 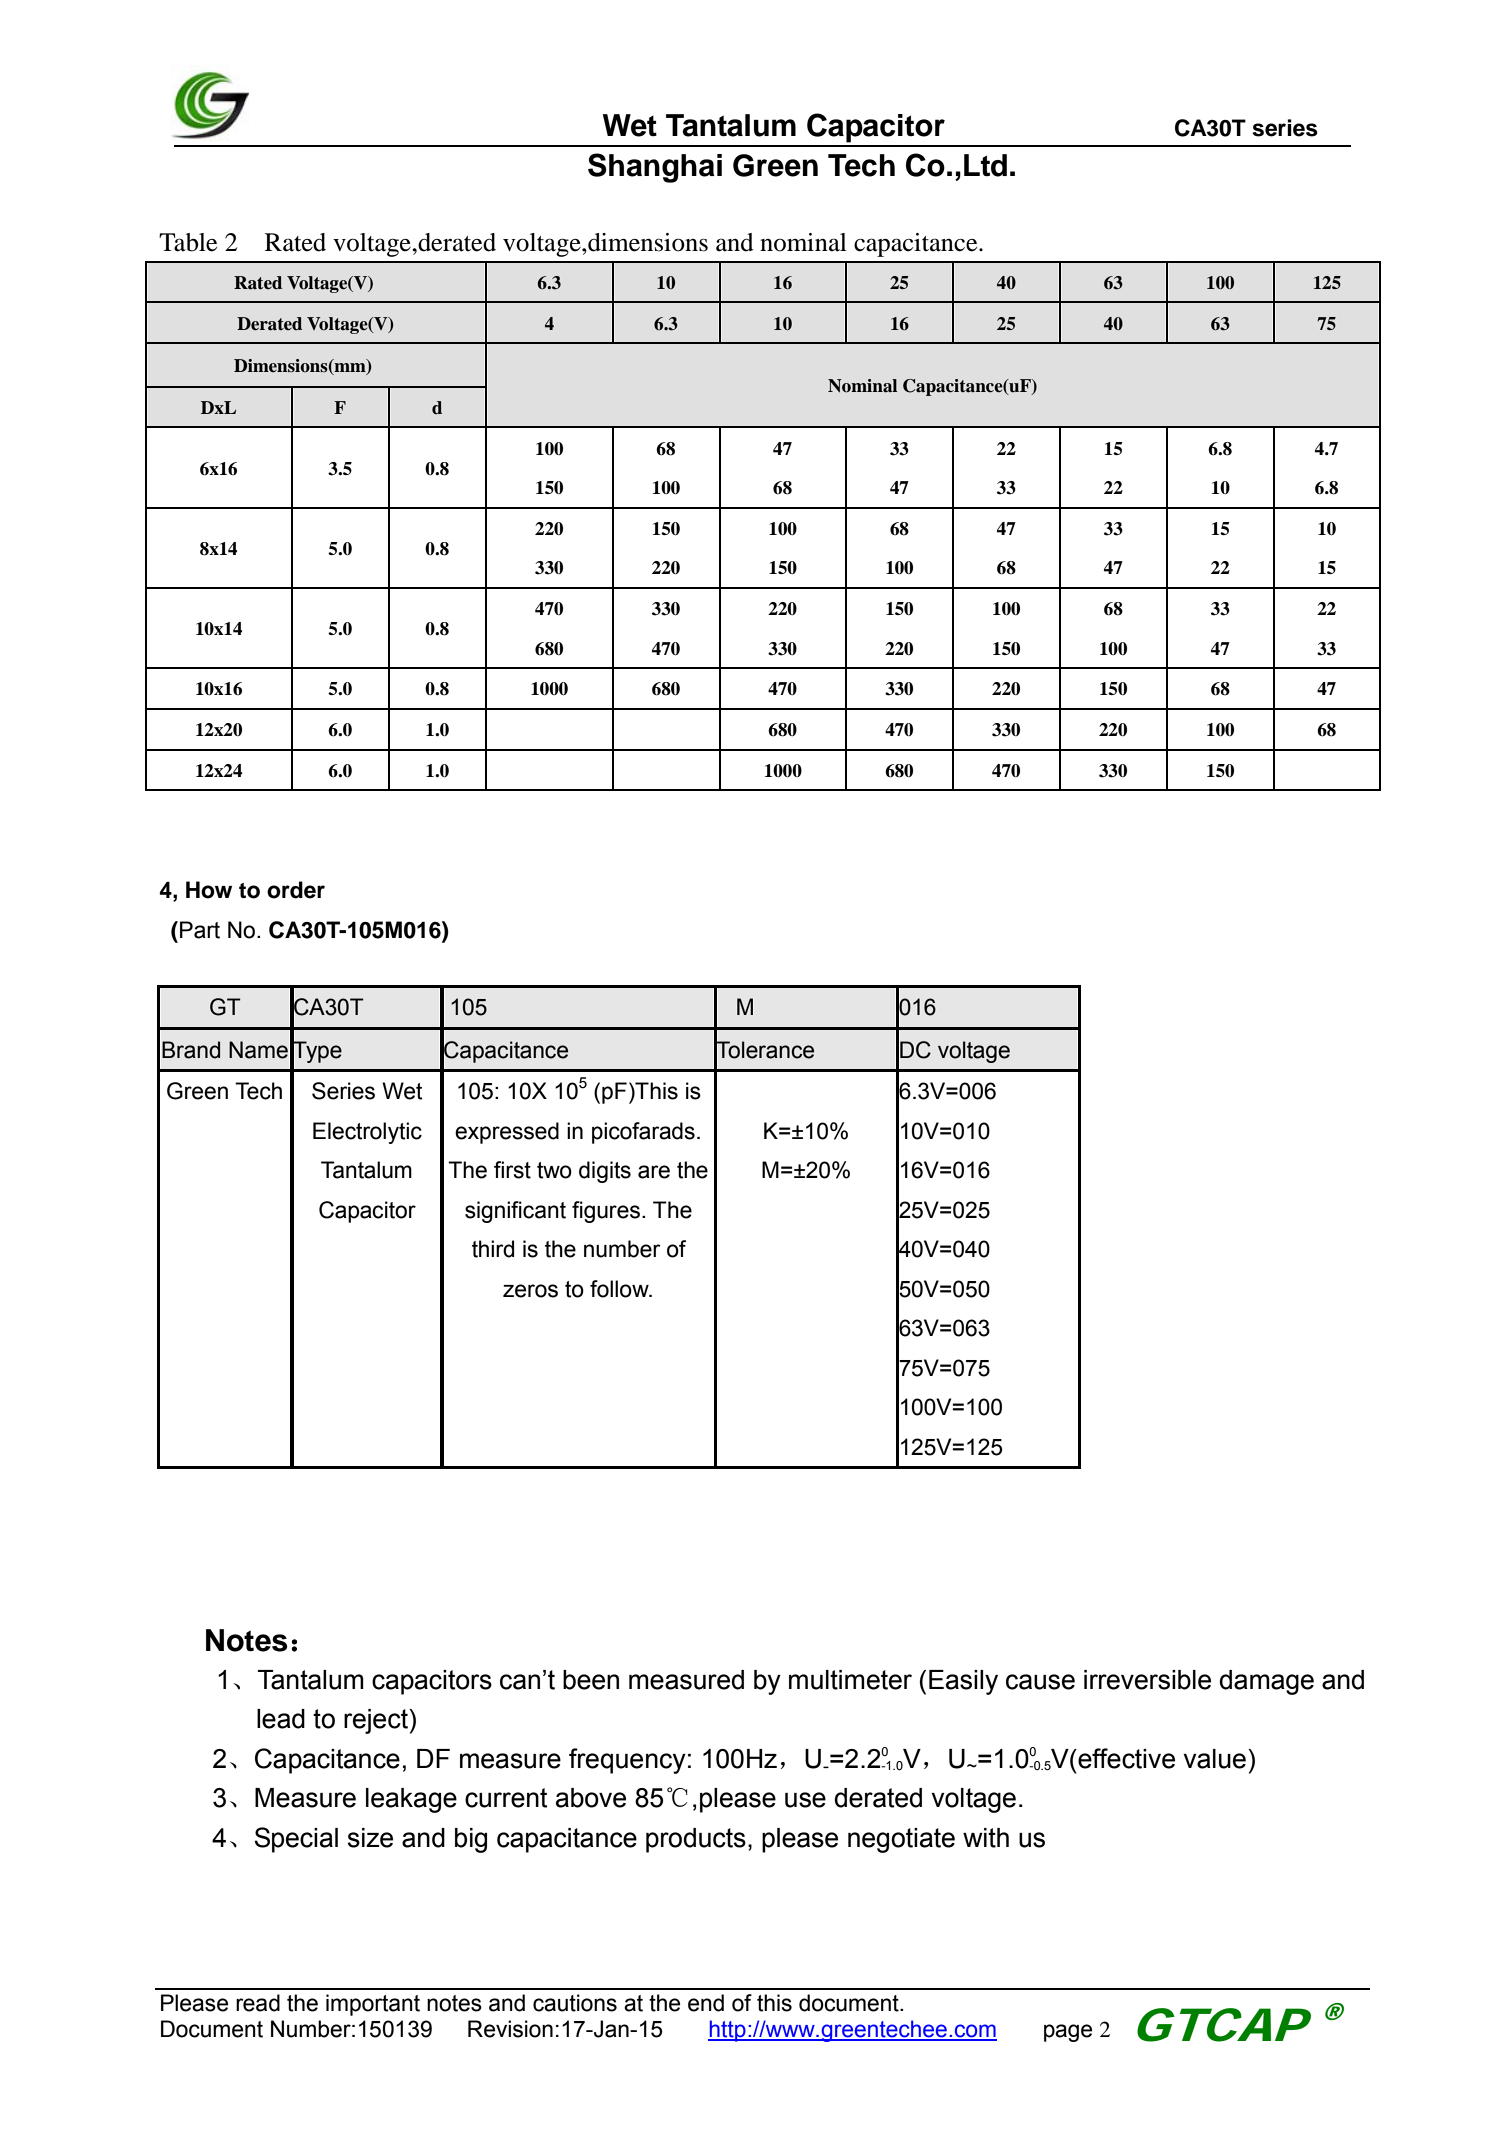 What do you see at coordinates (654, 1172) in the page?
I see `are` at bounding box center [654, 1172].
